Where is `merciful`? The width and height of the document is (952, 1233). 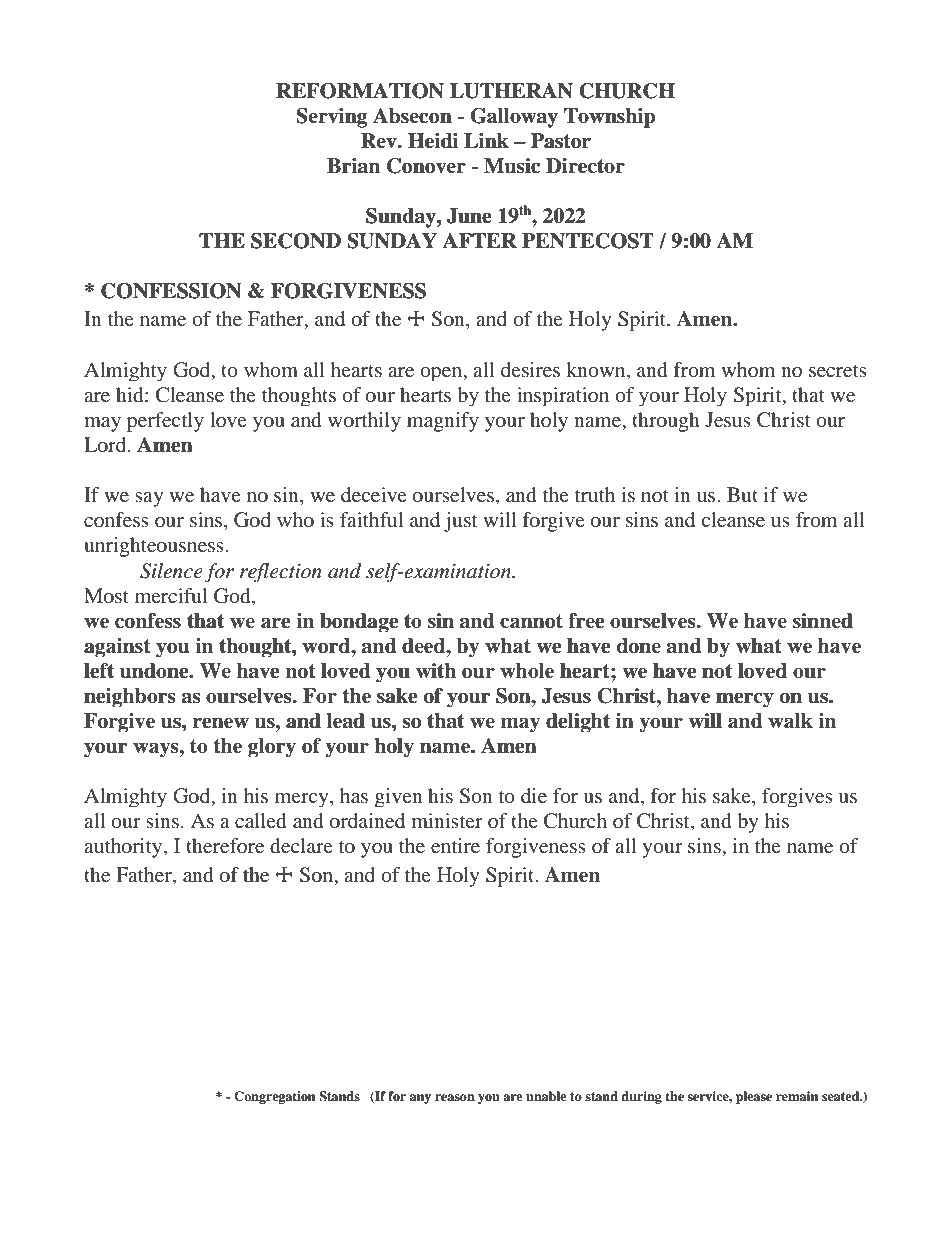
merciful is located at coordinates (171, 595).
